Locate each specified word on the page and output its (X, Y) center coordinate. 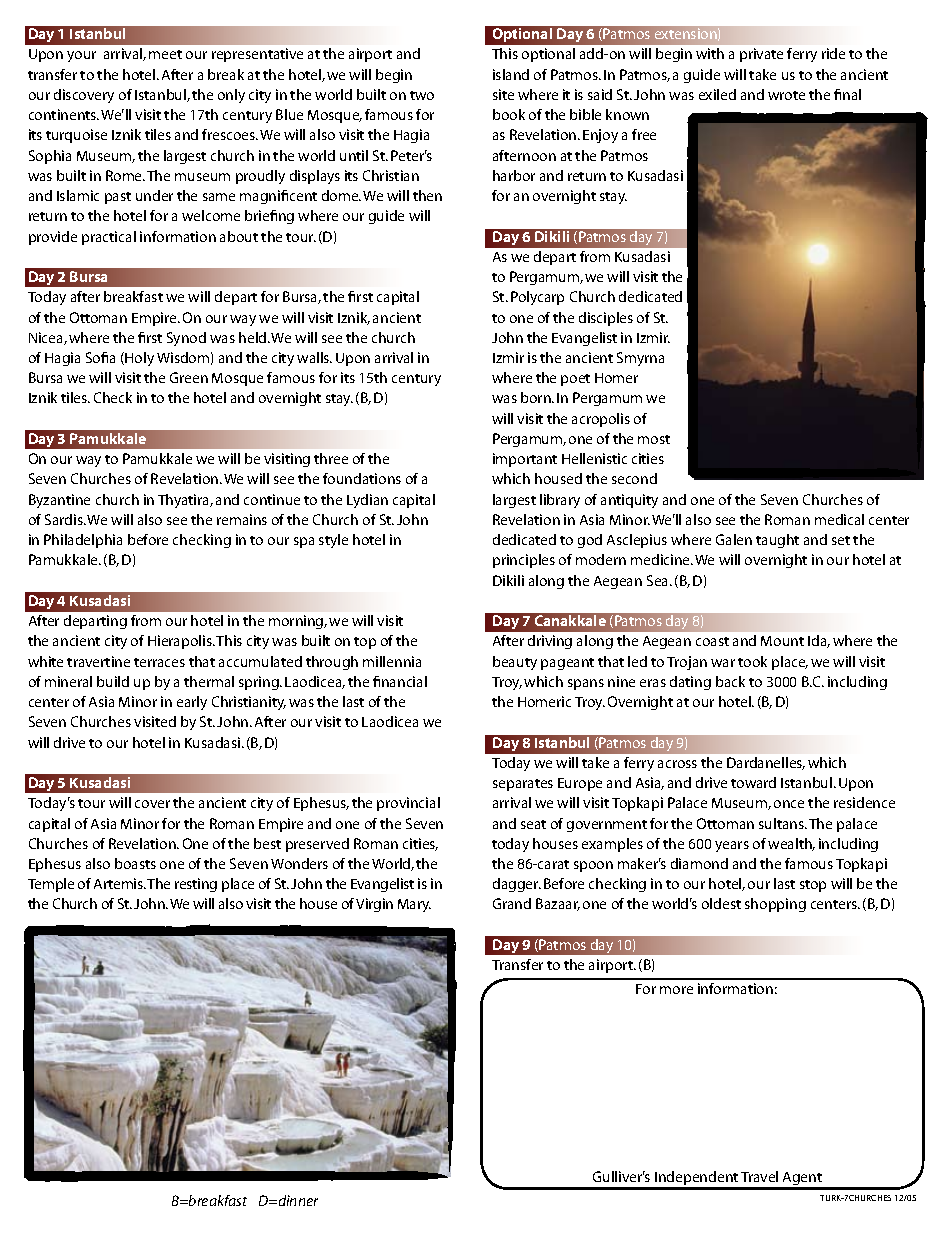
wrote (786, 95)
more (676, 990)
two (422, 95)
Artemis (119, 883)
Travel (759, 1176)
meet (165, 54)
